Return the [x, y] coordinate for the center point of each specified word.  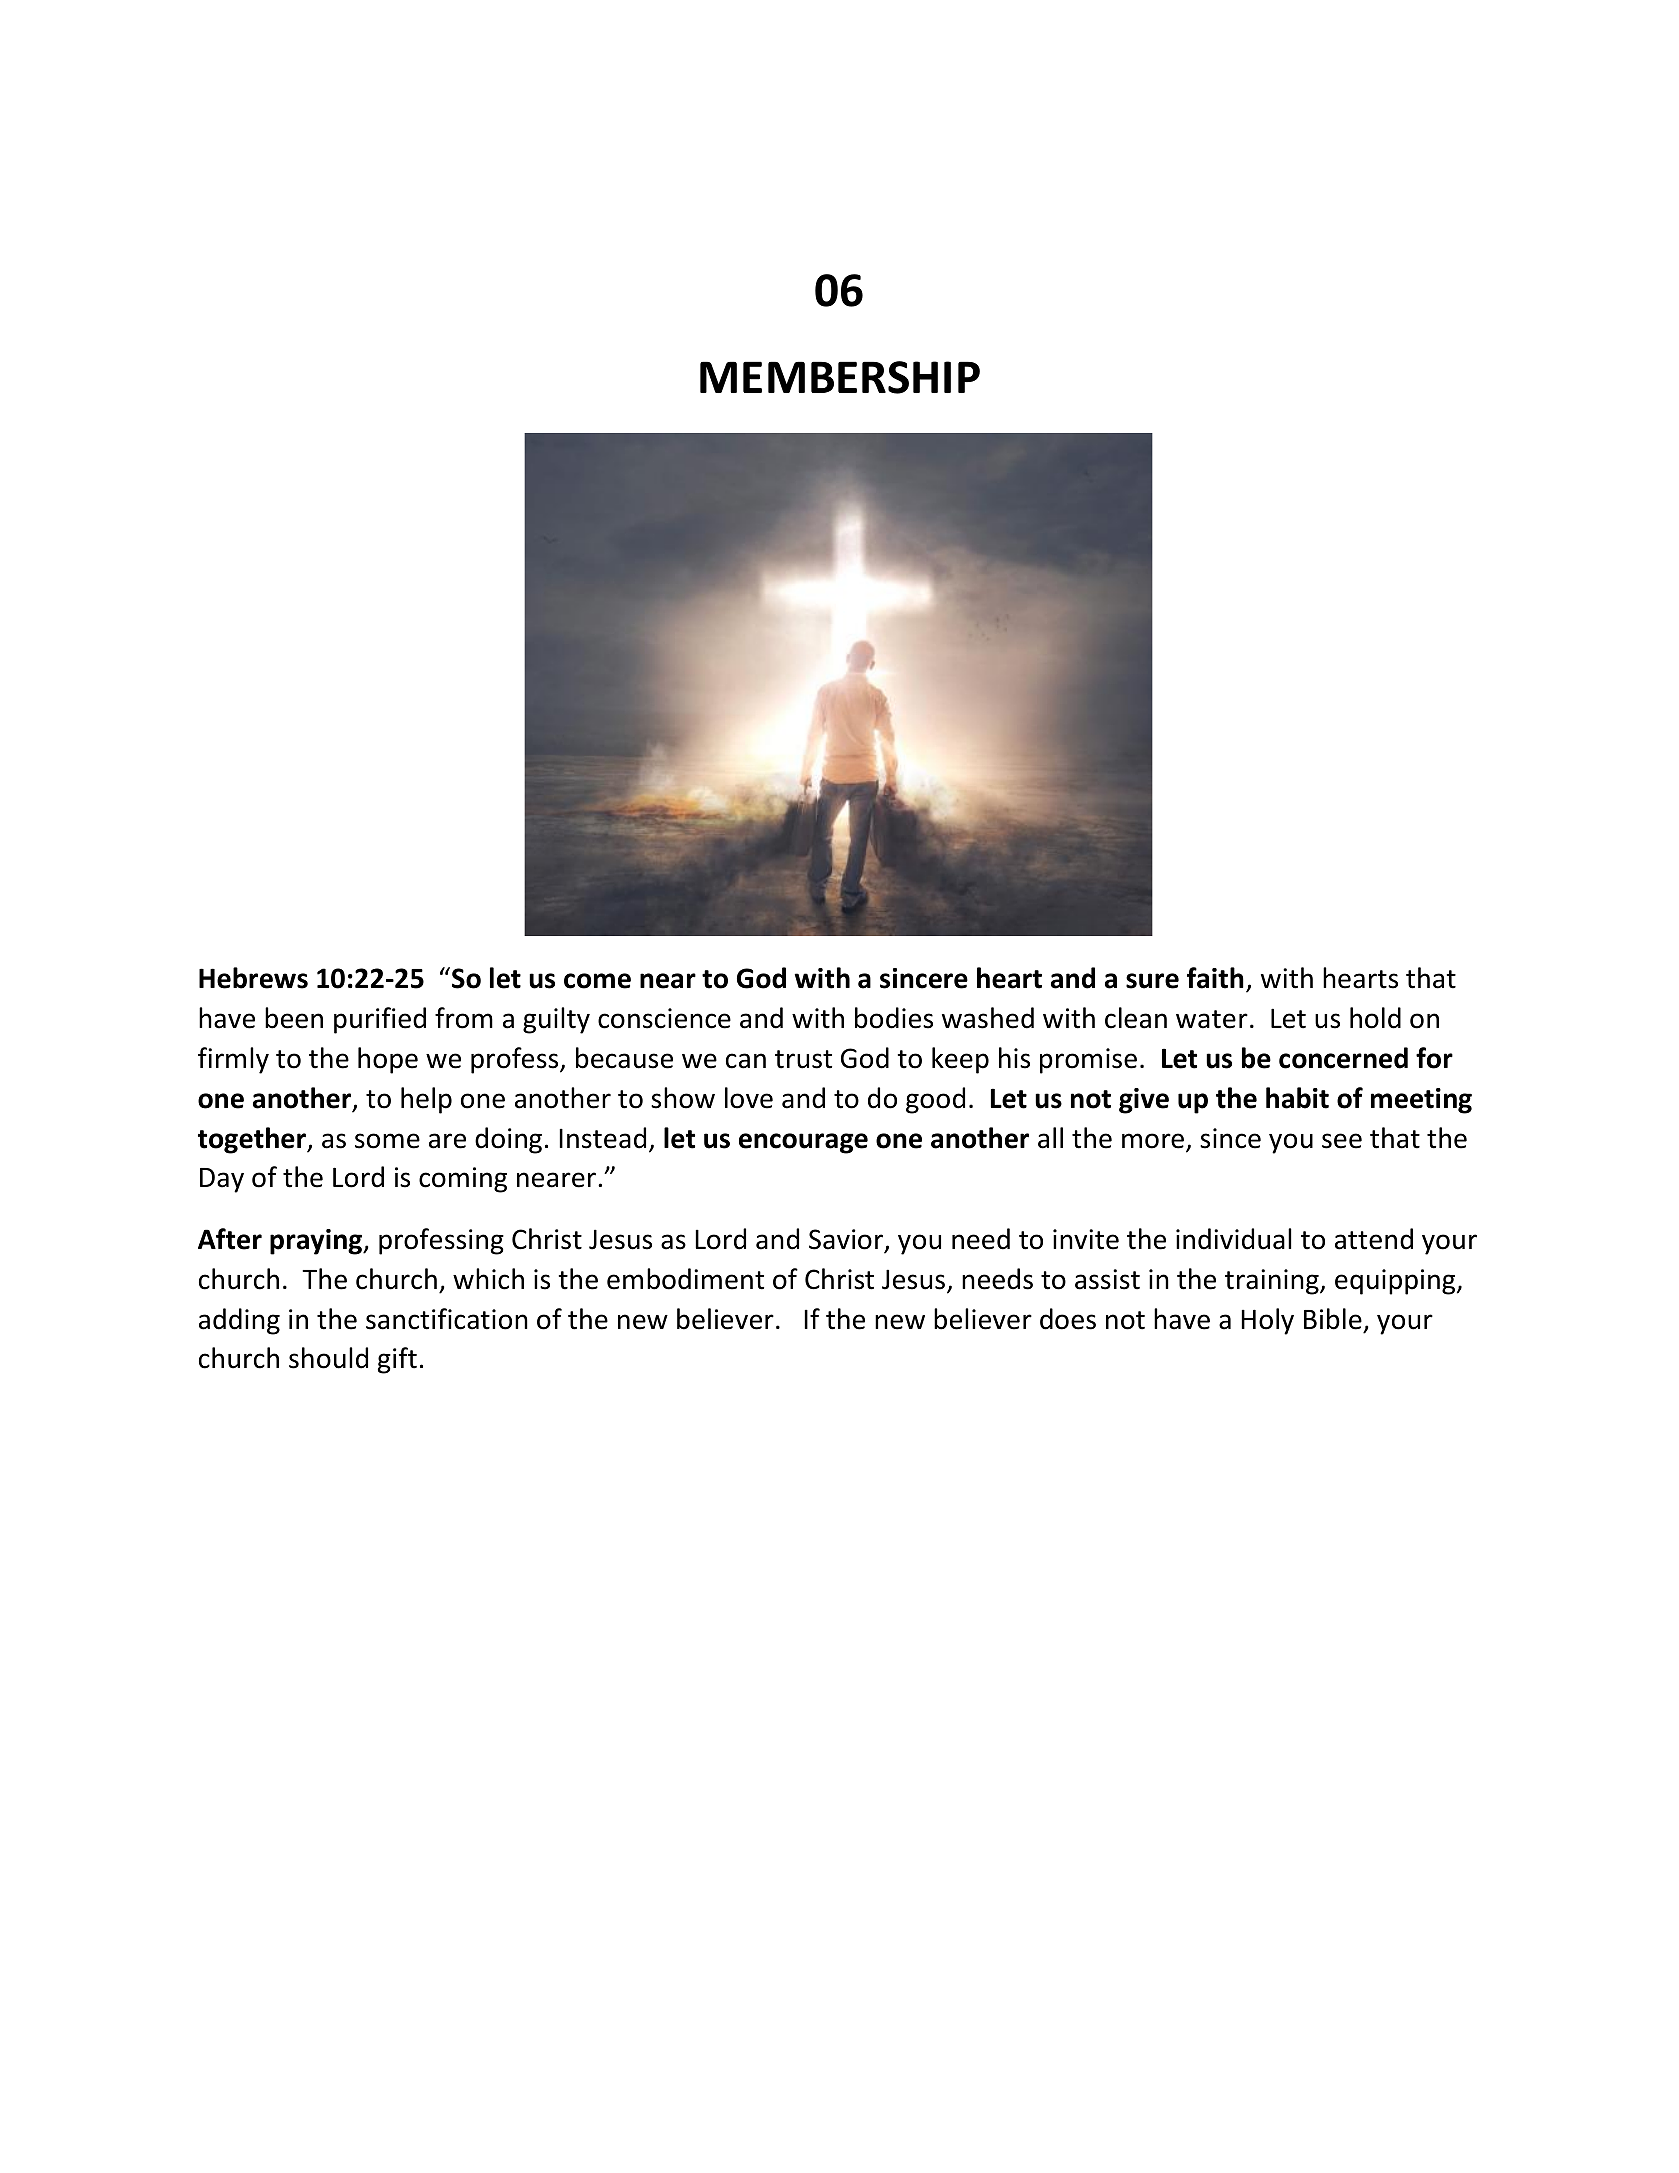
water [1212, 1019]
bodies [894, 1018]
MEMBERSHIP [840, 377]
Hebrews [253, 978]
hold [1375, 1018]
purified [380, 1020]
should [328, 1358]
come [597, 981]
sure [1152, 981]
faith [1215, 978]
